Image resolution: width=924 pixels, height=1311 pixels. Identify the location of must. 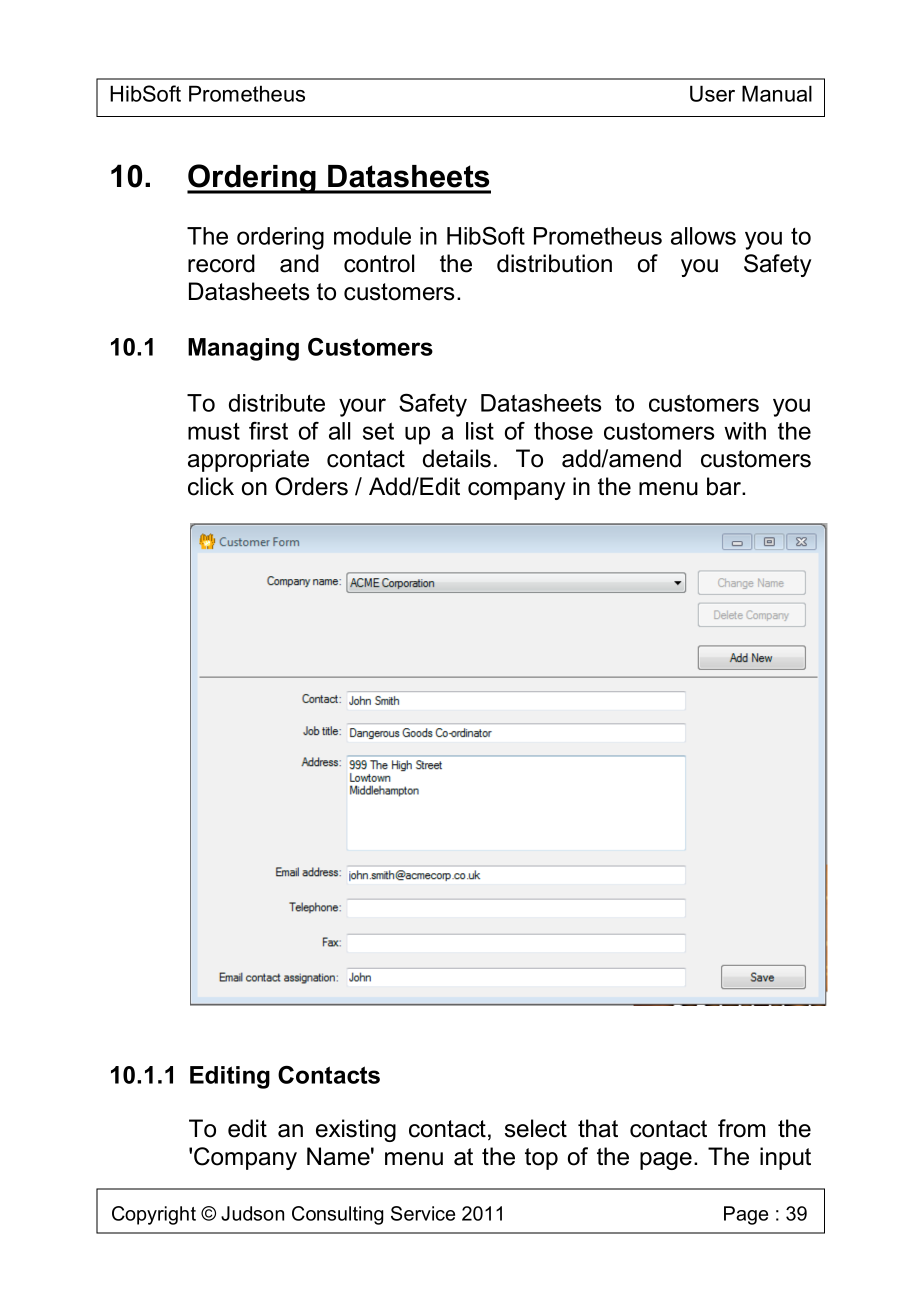
(214, 431).
